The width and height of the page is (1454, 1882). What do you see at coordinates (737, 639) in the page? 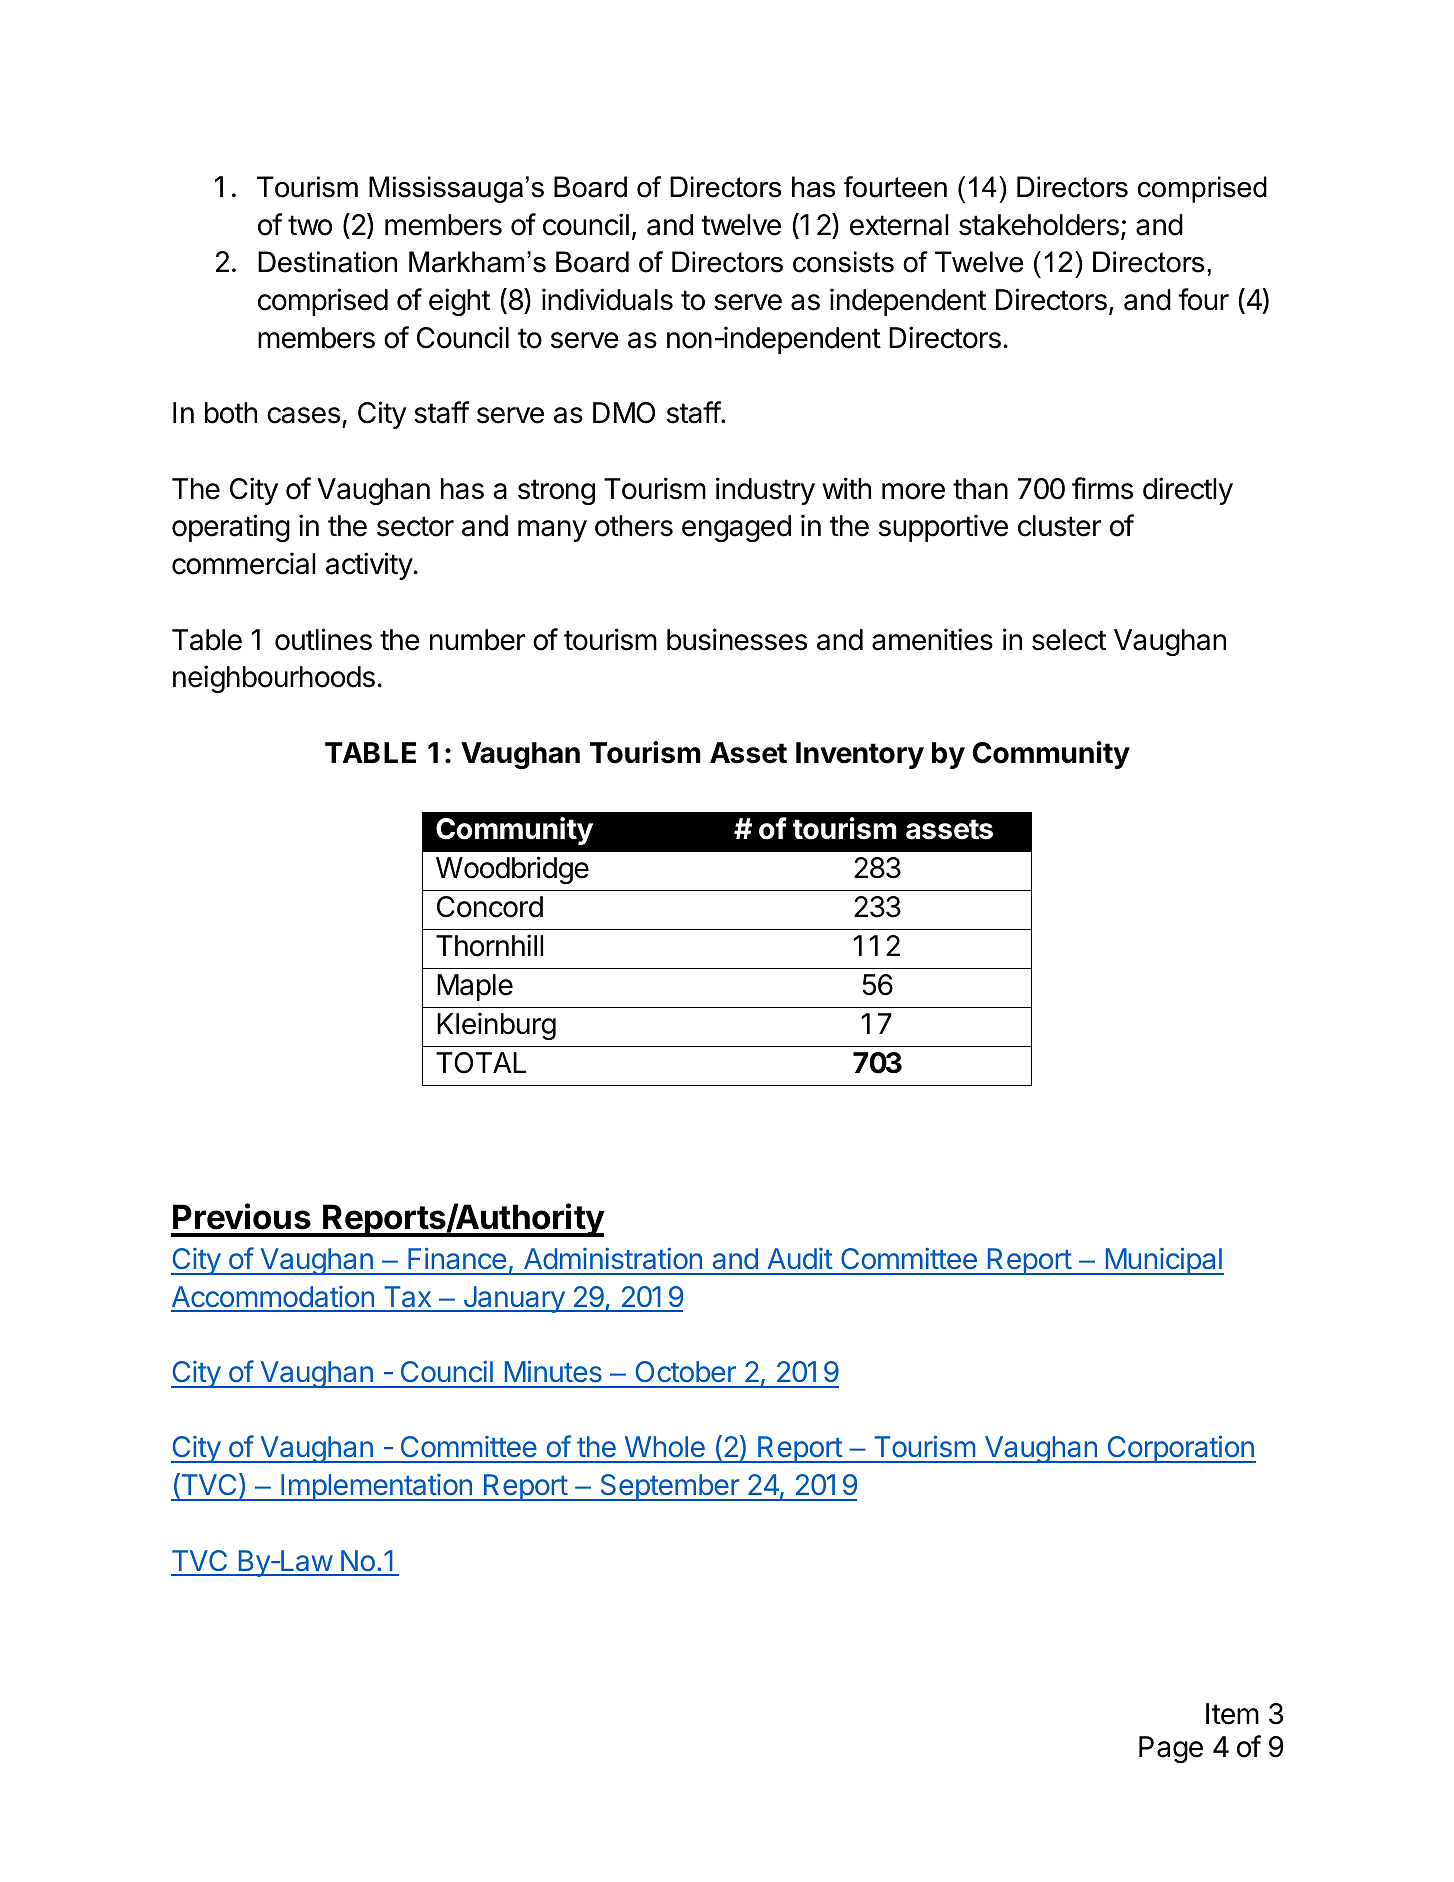
I see `businesses` at bounding box center [737, 639].
